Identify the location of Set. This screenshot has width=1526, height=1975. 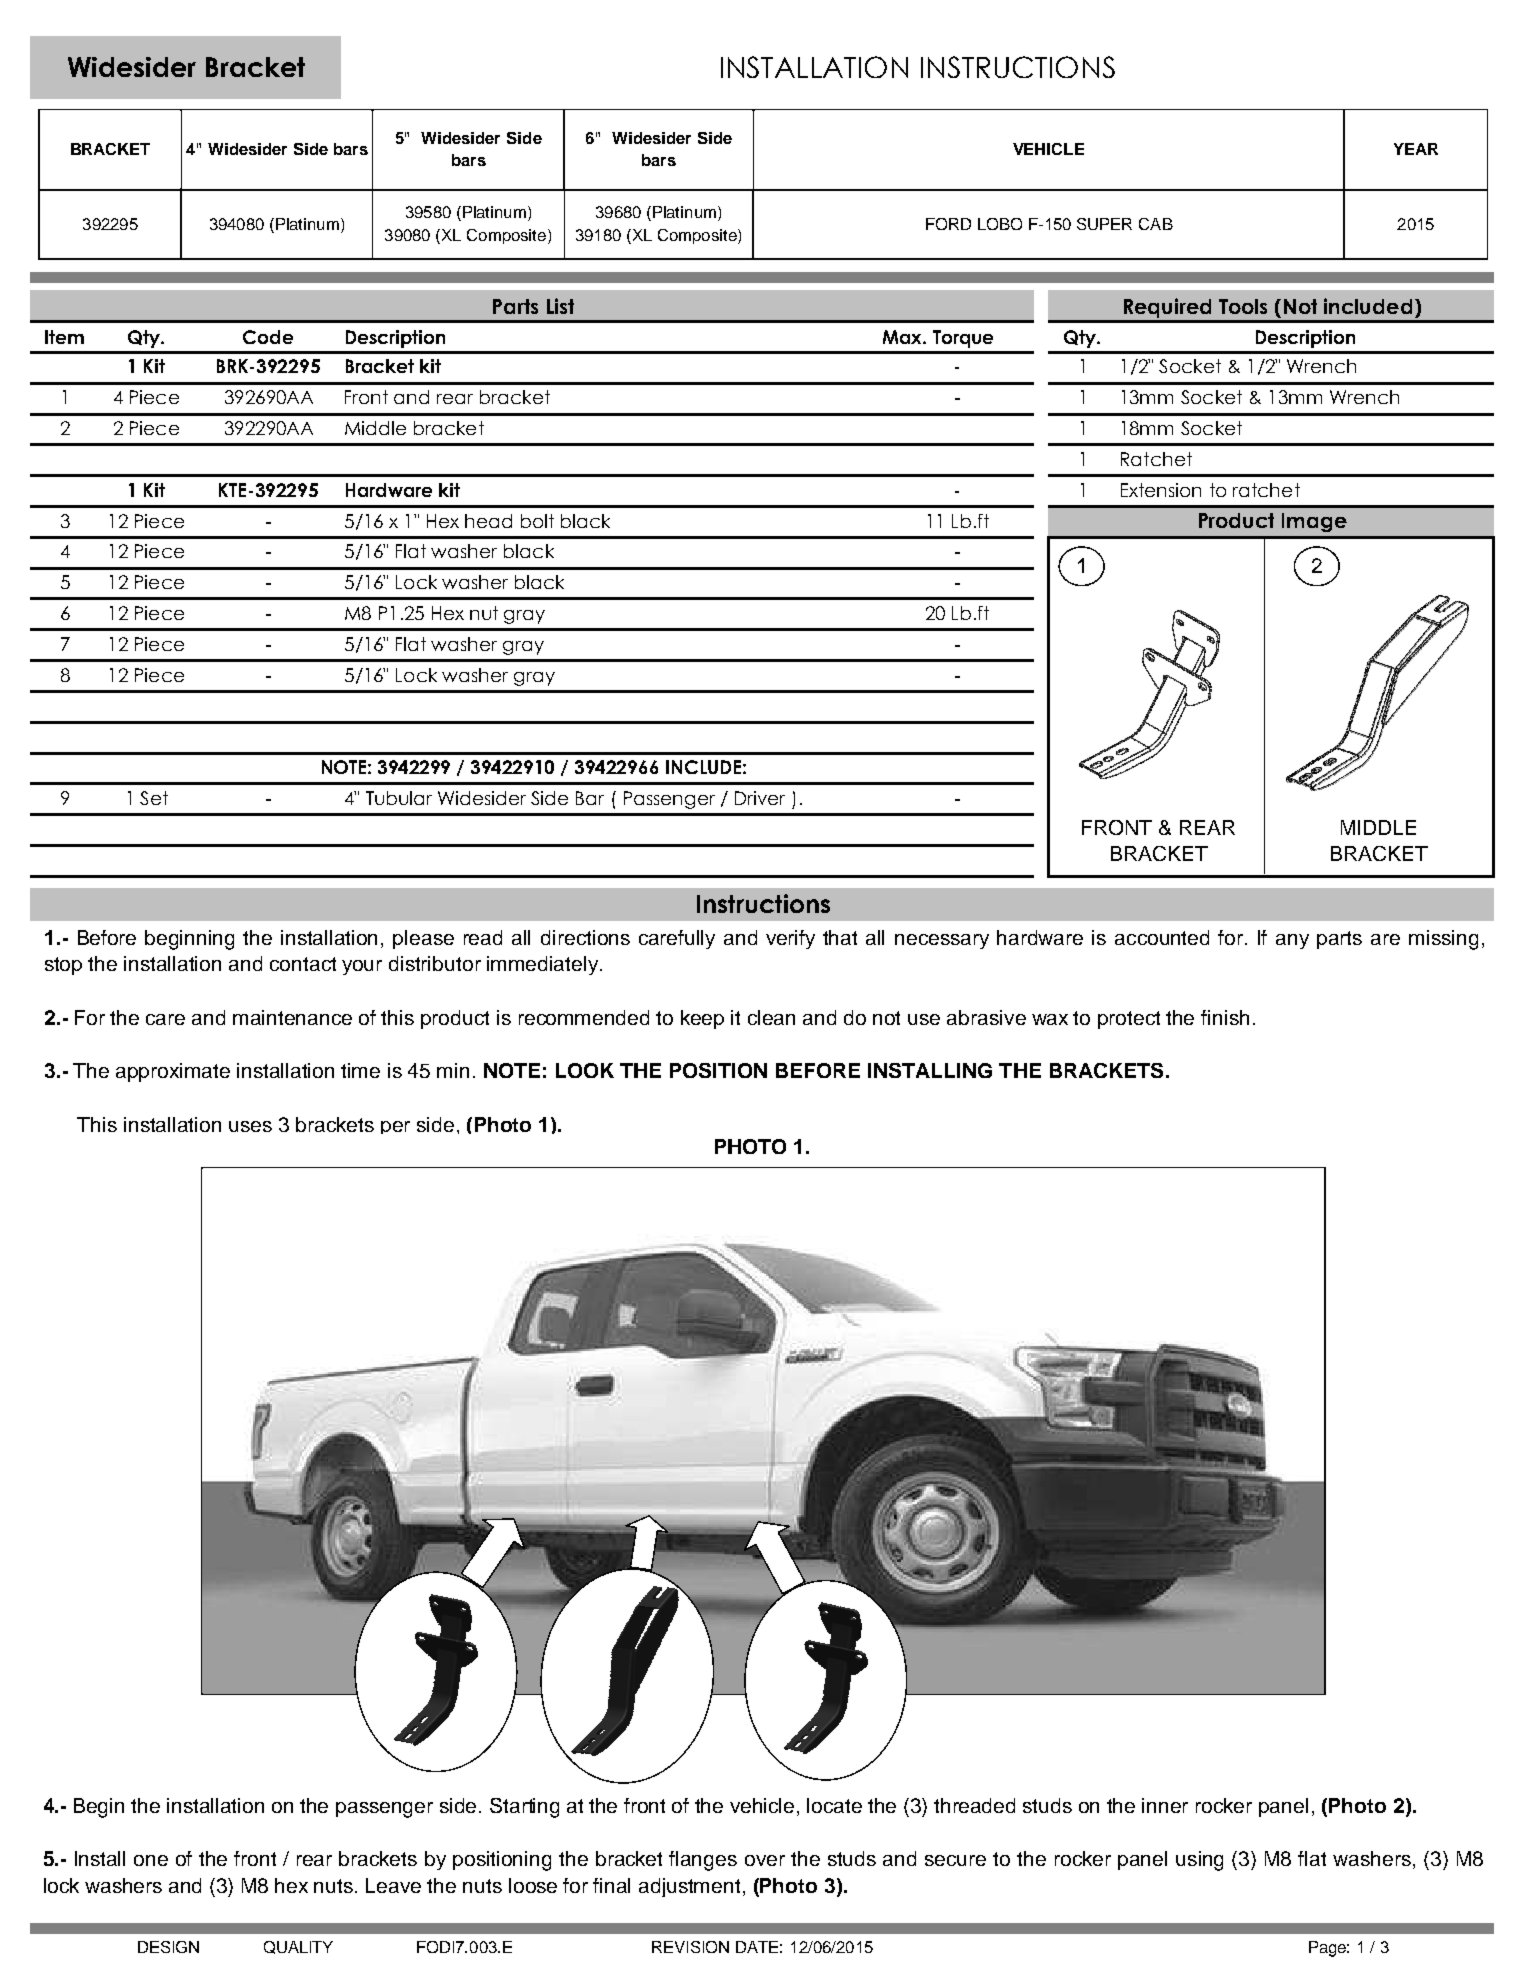
(154, 798).
